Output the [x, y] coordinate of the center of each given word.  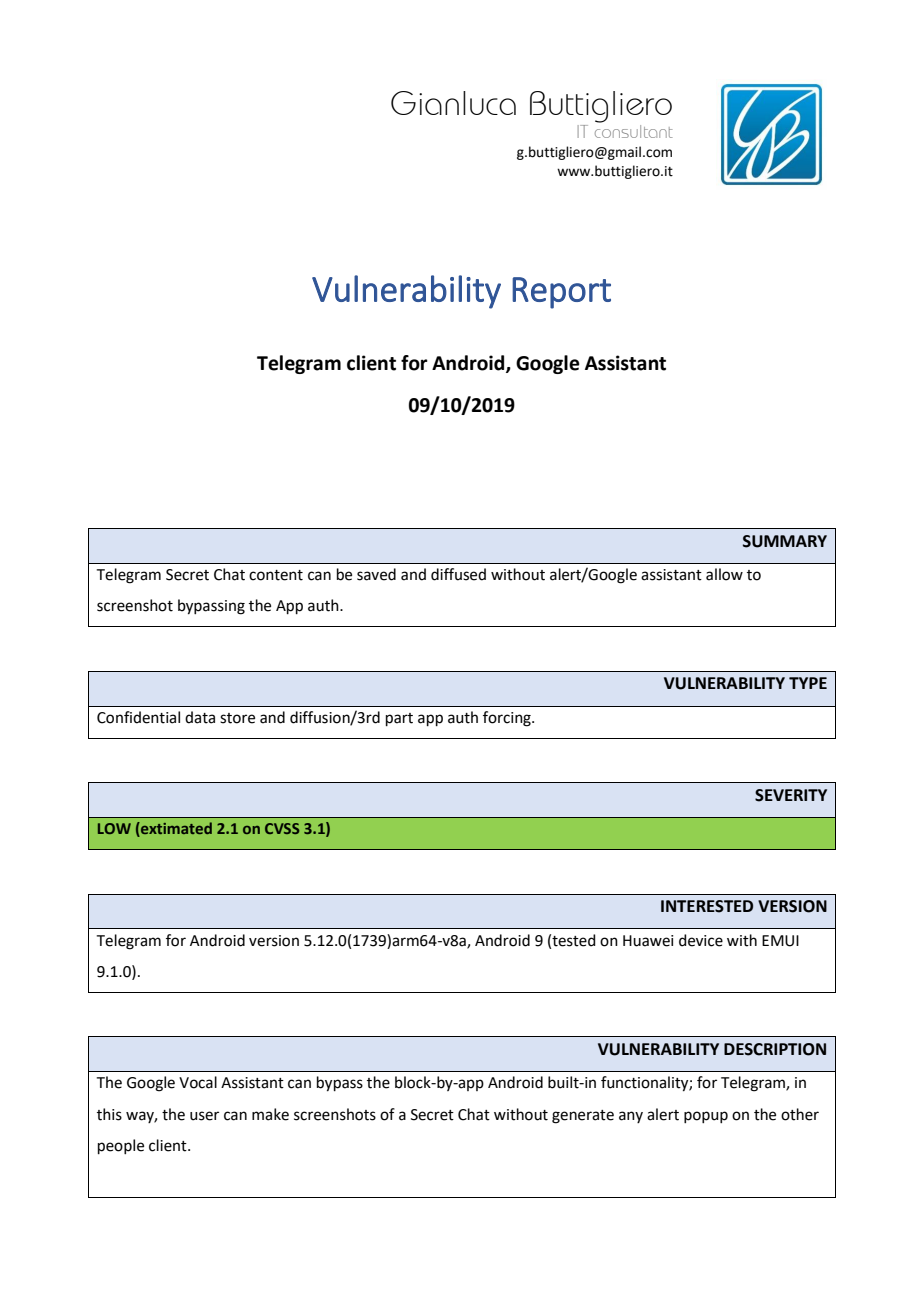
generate [583, 1117]
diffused [458, 574]
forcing [508, 719]
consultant [634, 131]
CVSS [282, 828]
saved [376, 574]
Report [561, 293]
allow [724, 574]
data [200, 717]
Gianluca [453, 103]
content [276, 575]
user [204, 1116]
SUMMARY [785, 541]
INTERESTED [707, 906]
